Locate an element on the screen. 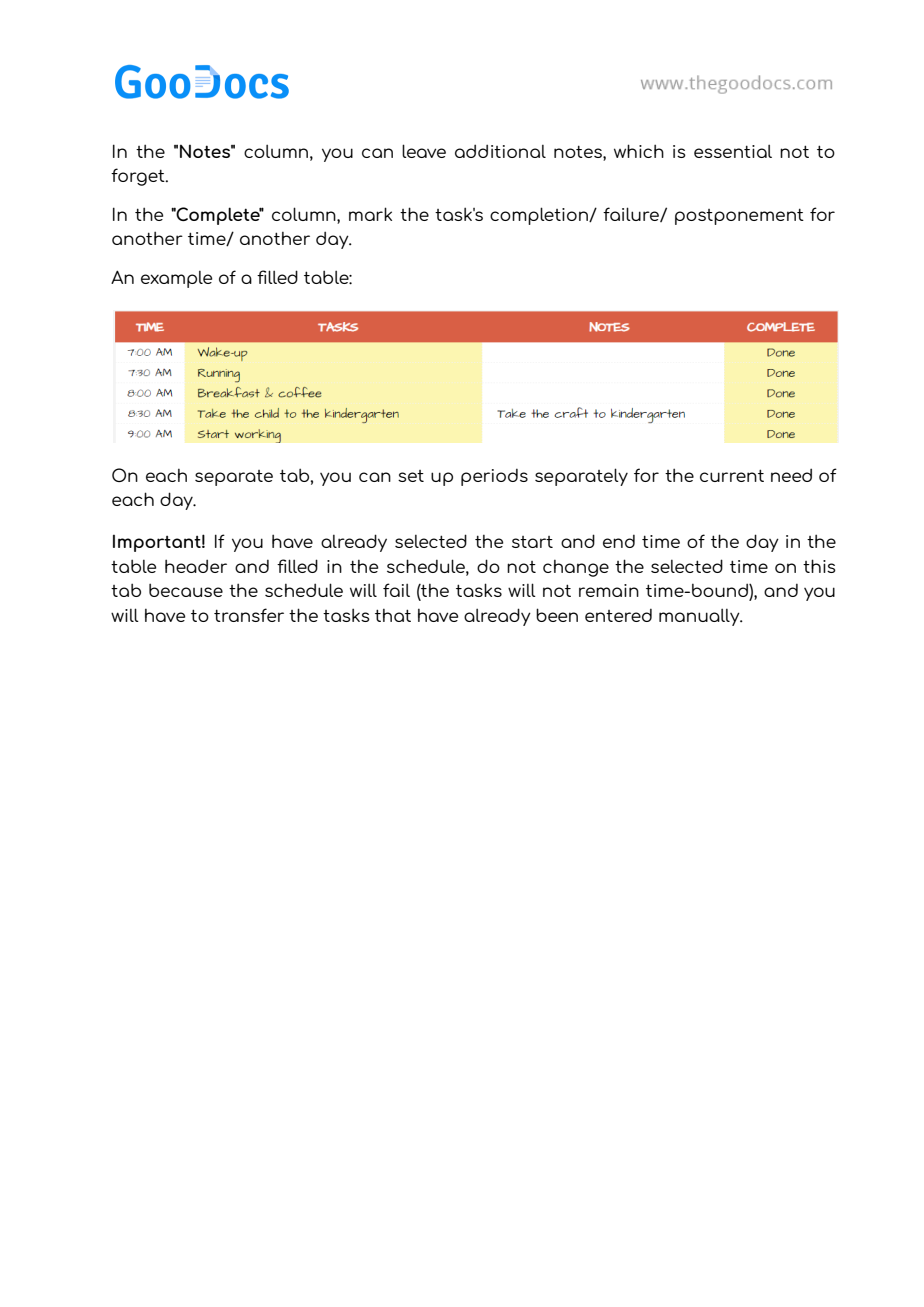 Image resolution: width=924 pixels, height=1307 pixels. transfer is located at coordinates (249, 615).
